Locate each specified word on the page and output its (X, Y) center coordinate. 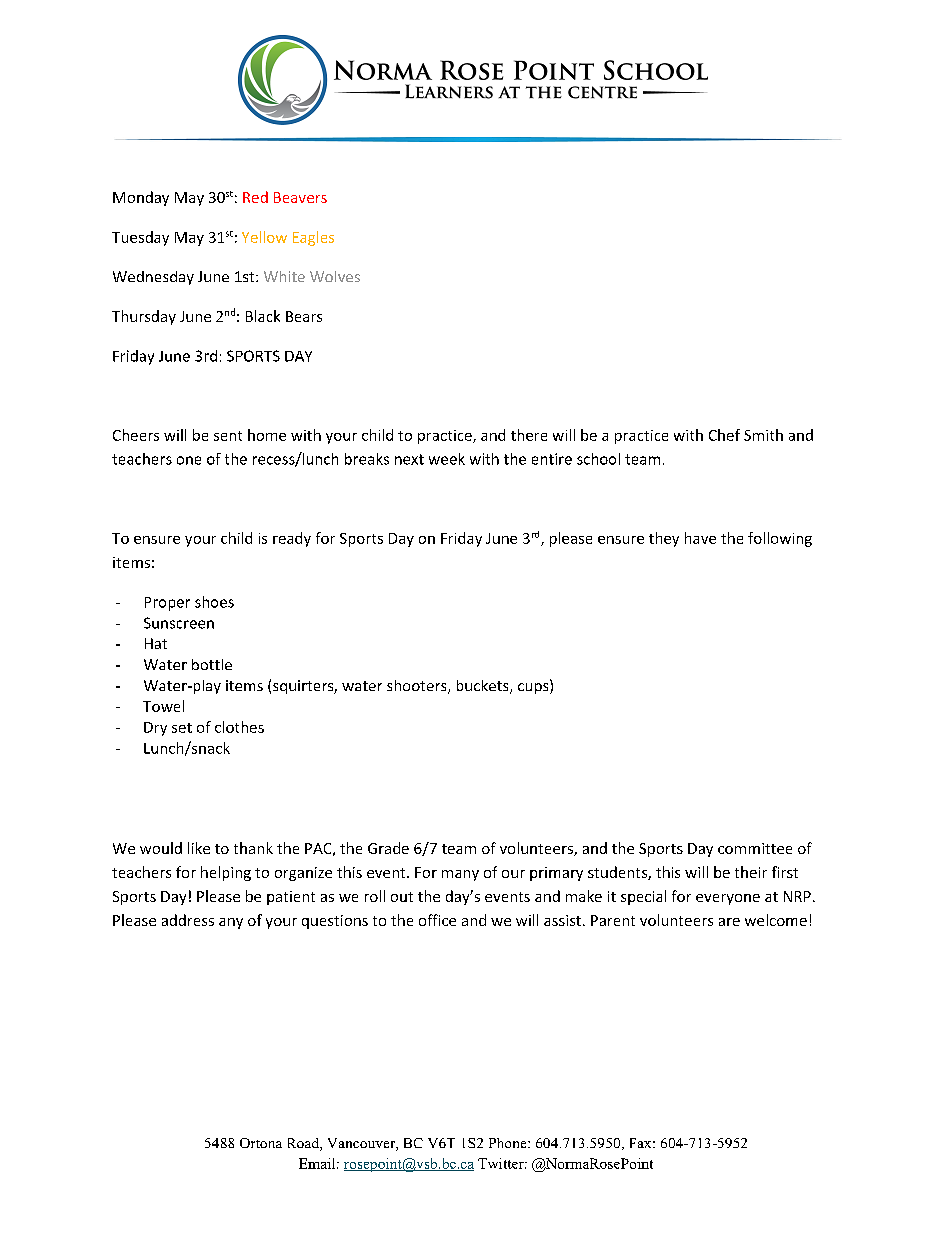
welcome (776, 920)
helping (226, 873)
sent (228, 436)
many (460, 875)
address (188, 920)
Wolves (335, 276)
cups (534, 688)
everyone (728, 899)
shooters (418, 687)
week (447, 459)
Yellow (264, 237)
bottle (212, 664)
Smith (763, 435)
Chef (724, 435)
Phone (509, 1143)
